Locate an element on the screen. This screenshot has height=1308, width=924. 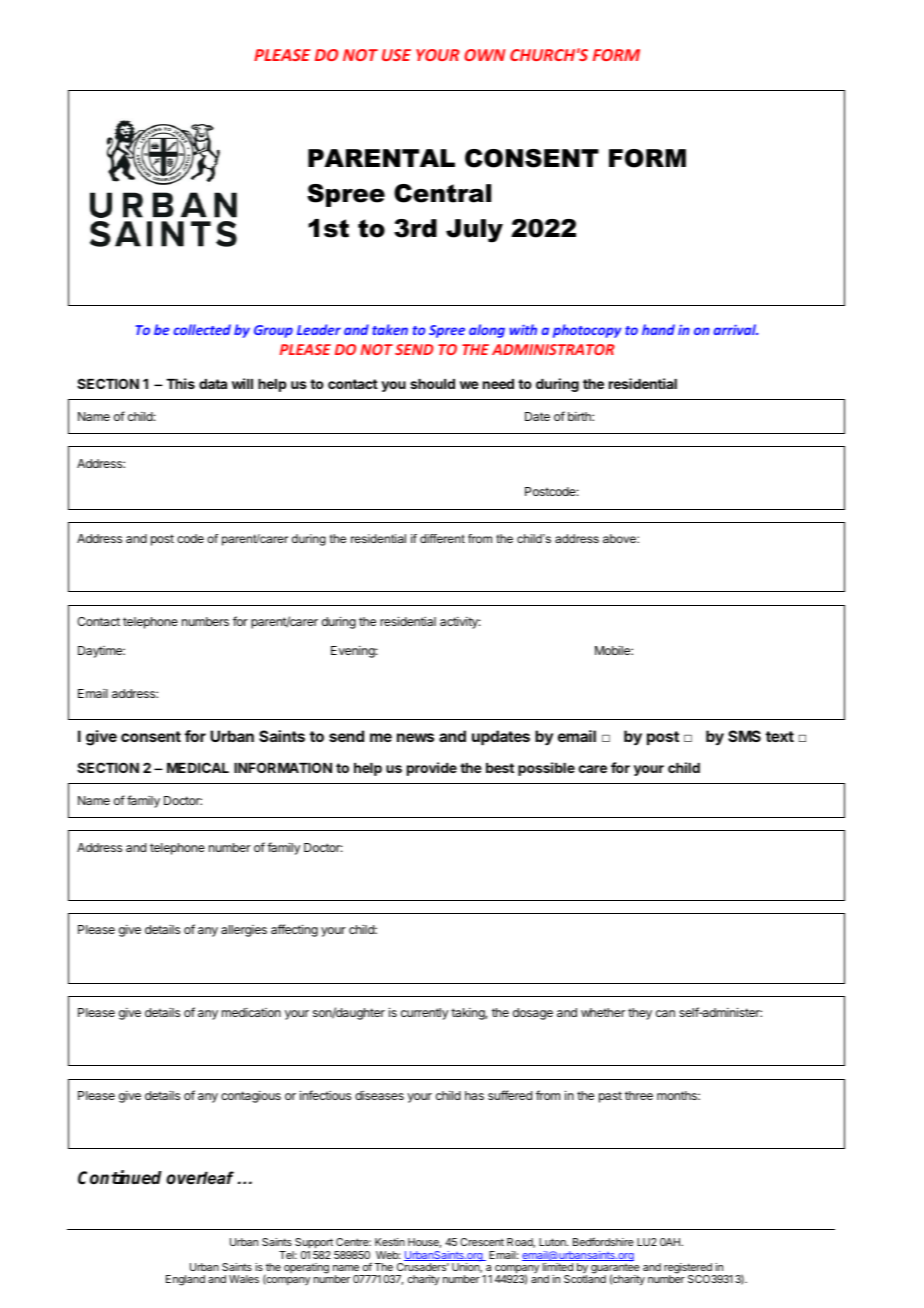
Crescent is located at coordinates (482, 1242).
